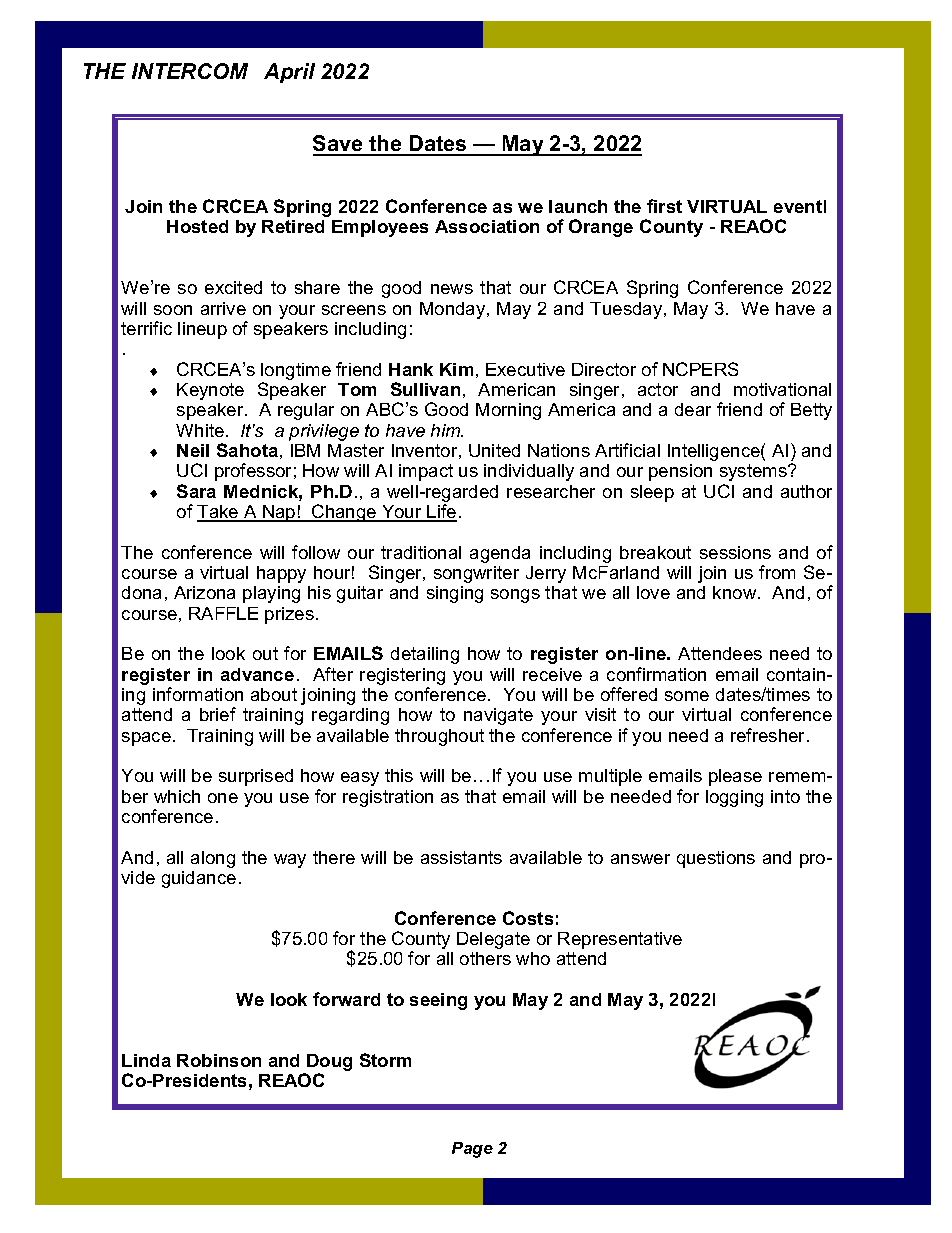  Describe the element at coordinates (190, 71) in the document. I see `INTERCOM` at that location.
